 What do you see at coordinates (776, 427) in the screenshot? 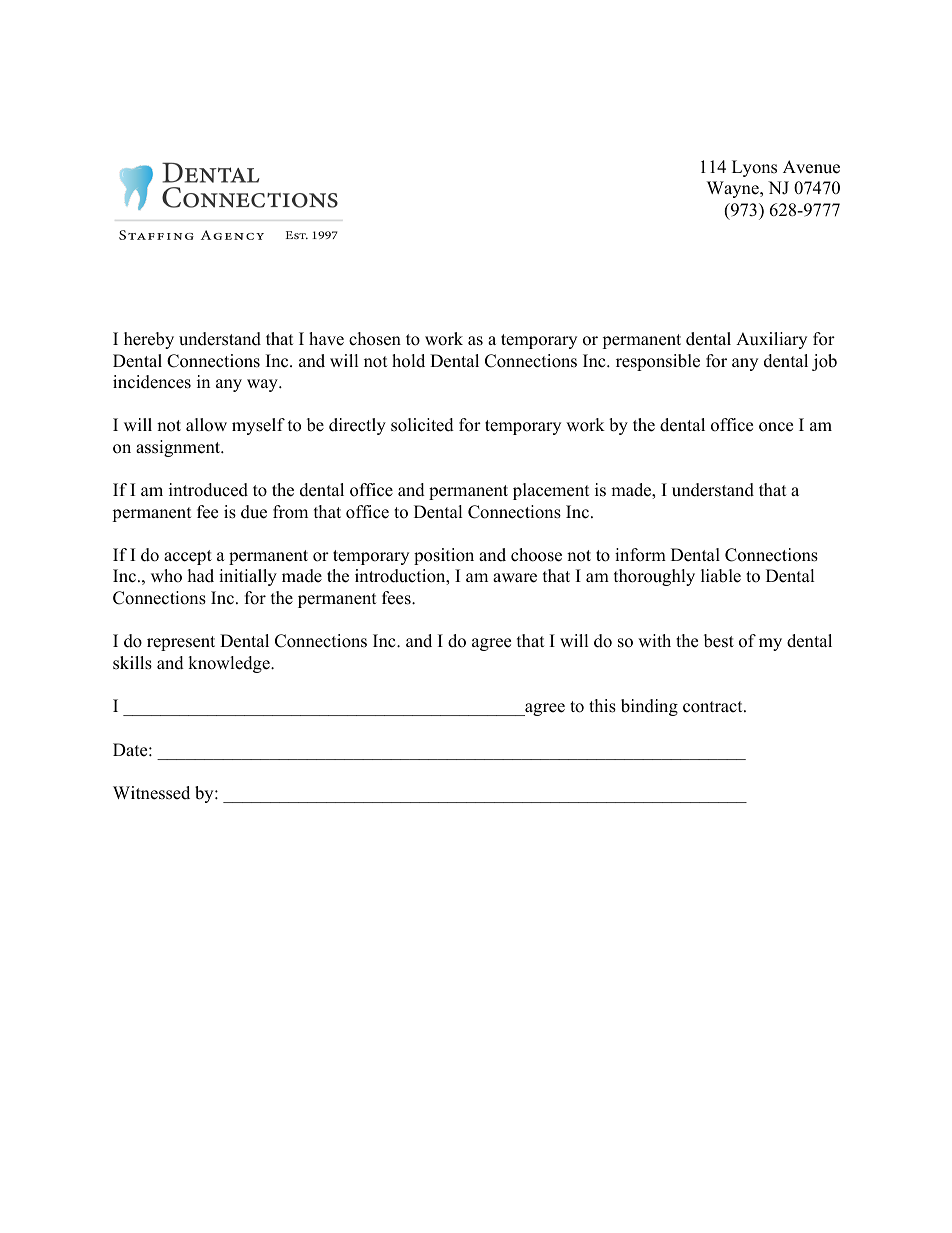
I see `once` at bounding box center [776, 427].
